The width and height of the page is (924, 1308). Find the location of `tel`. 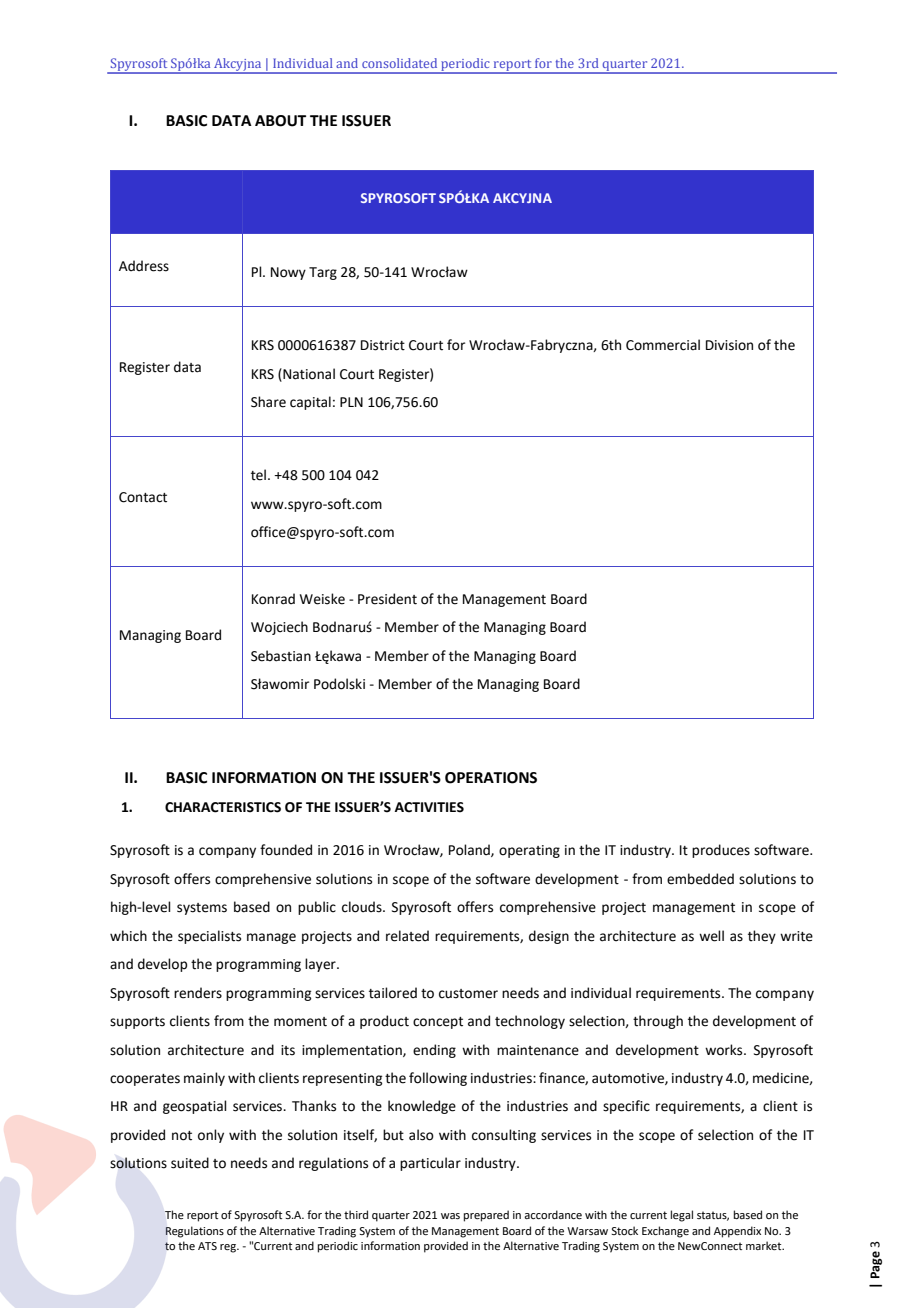

tel is located at coordinates (258, 475).
